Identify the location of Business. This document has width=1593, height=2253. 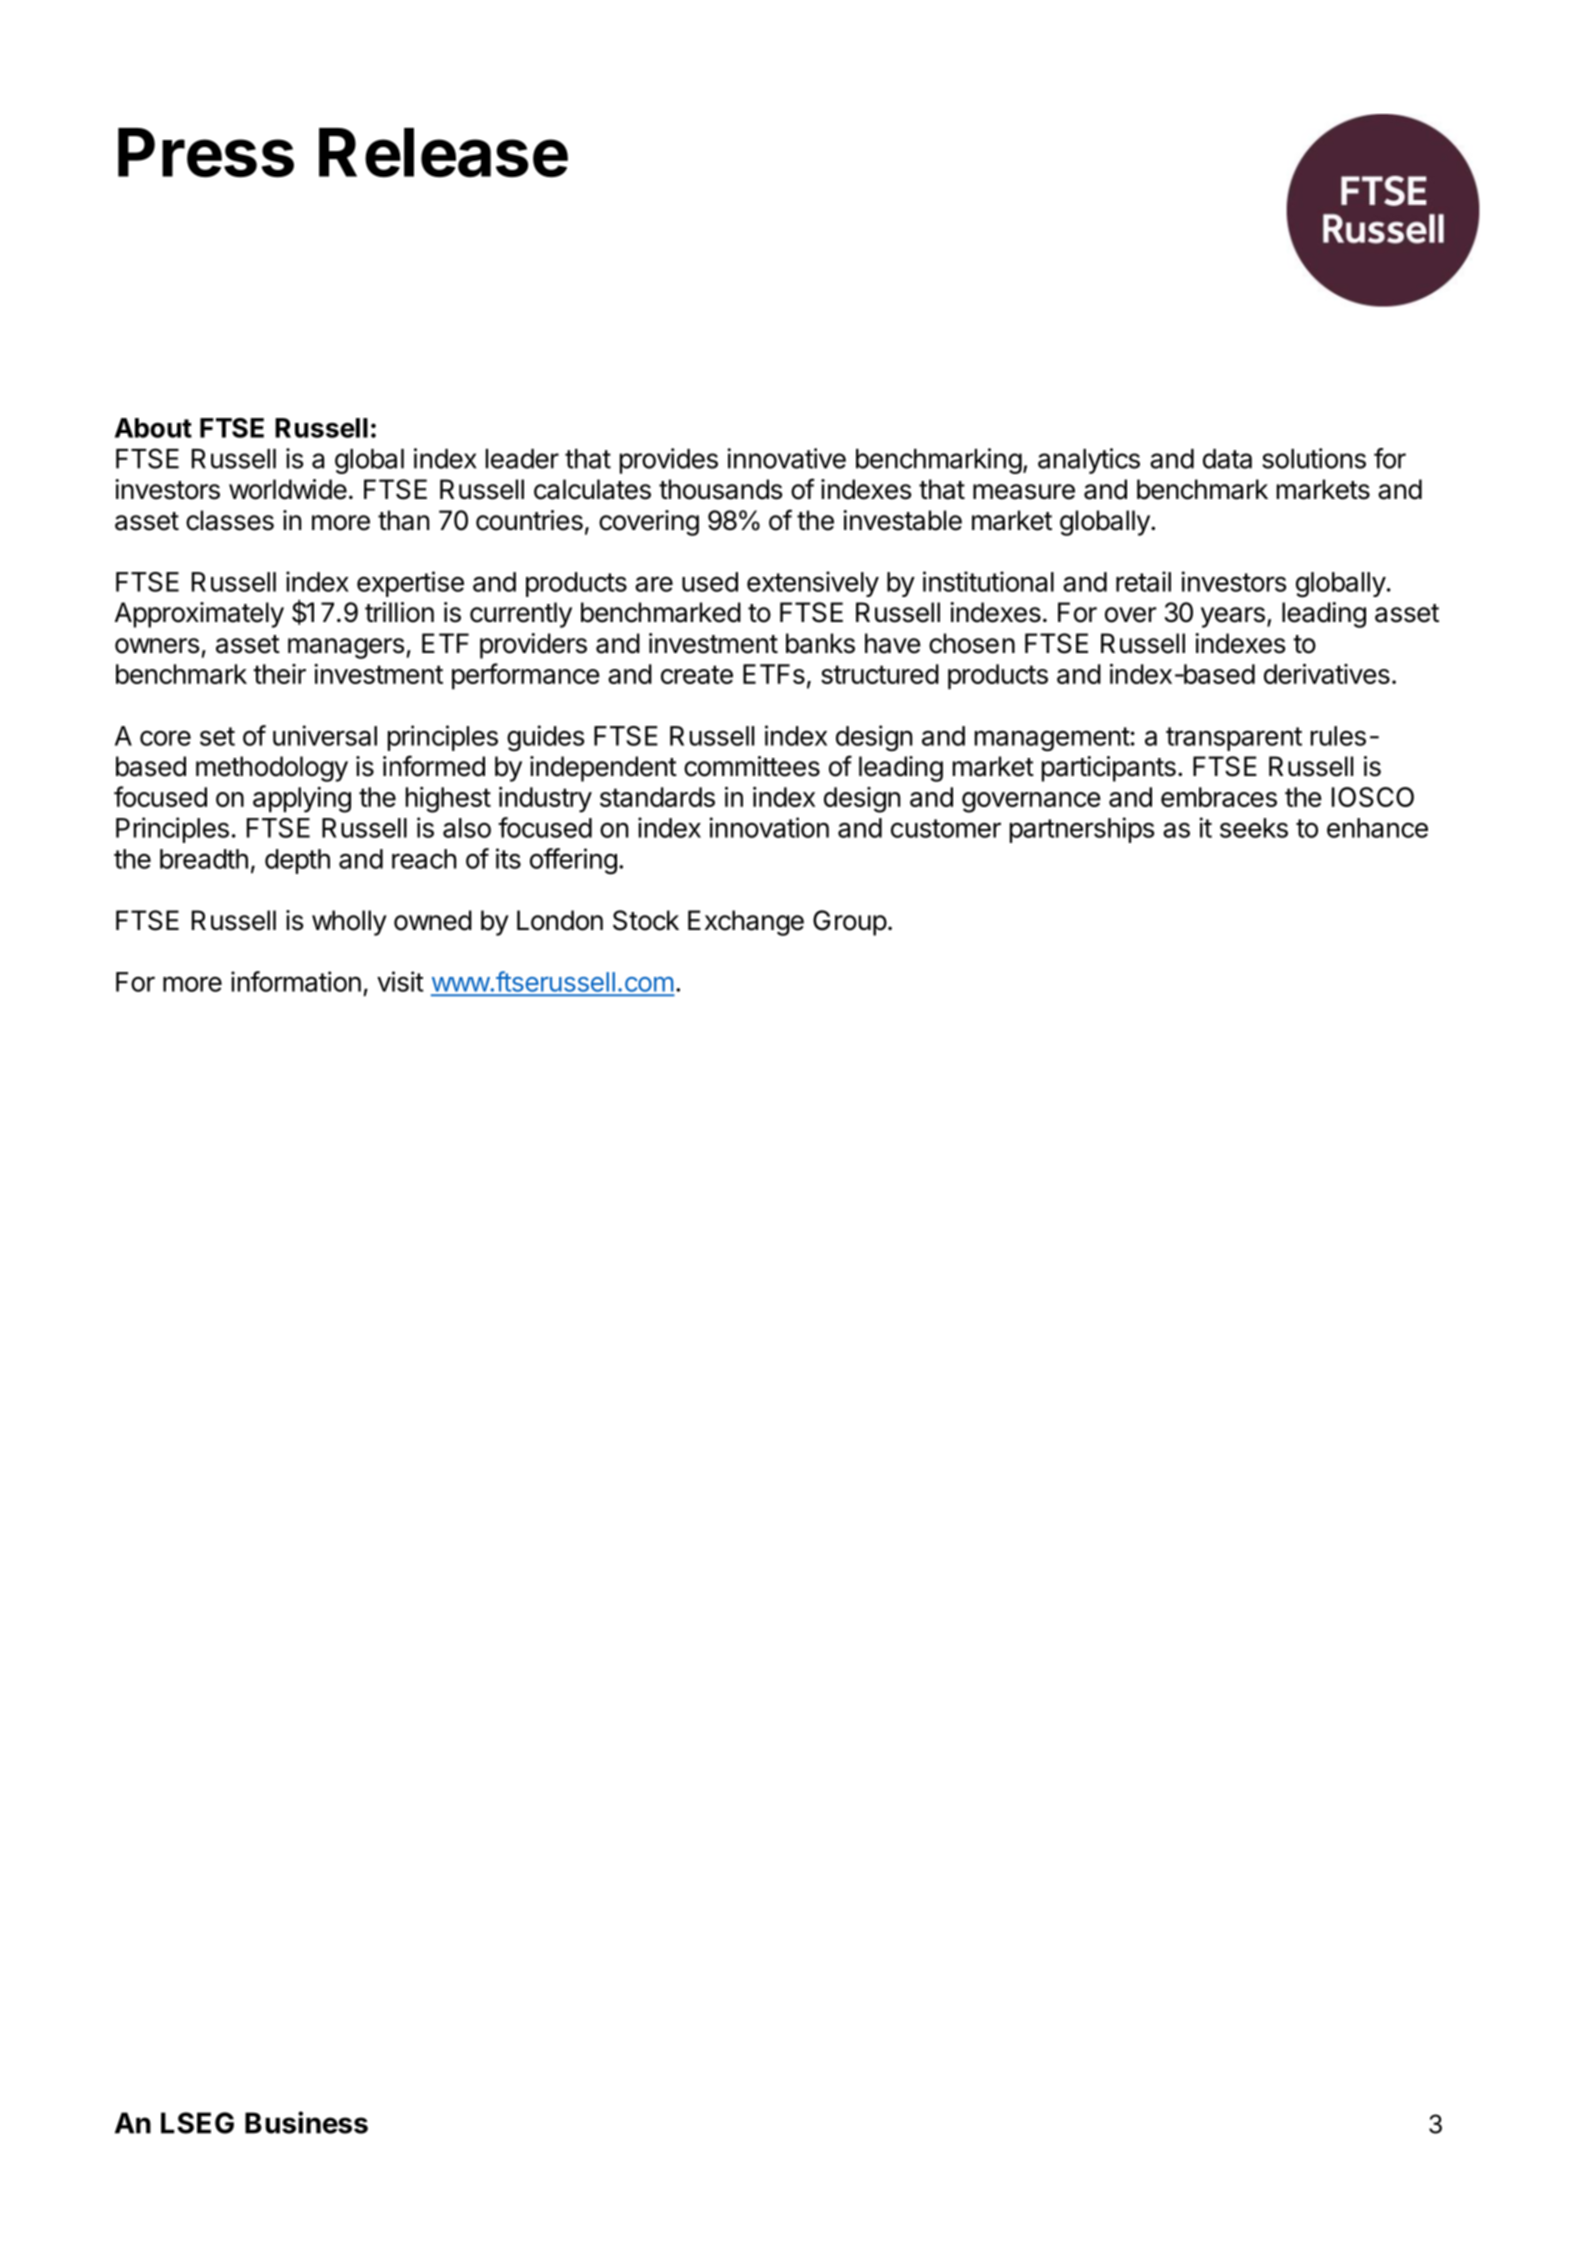
(306, 2122).
